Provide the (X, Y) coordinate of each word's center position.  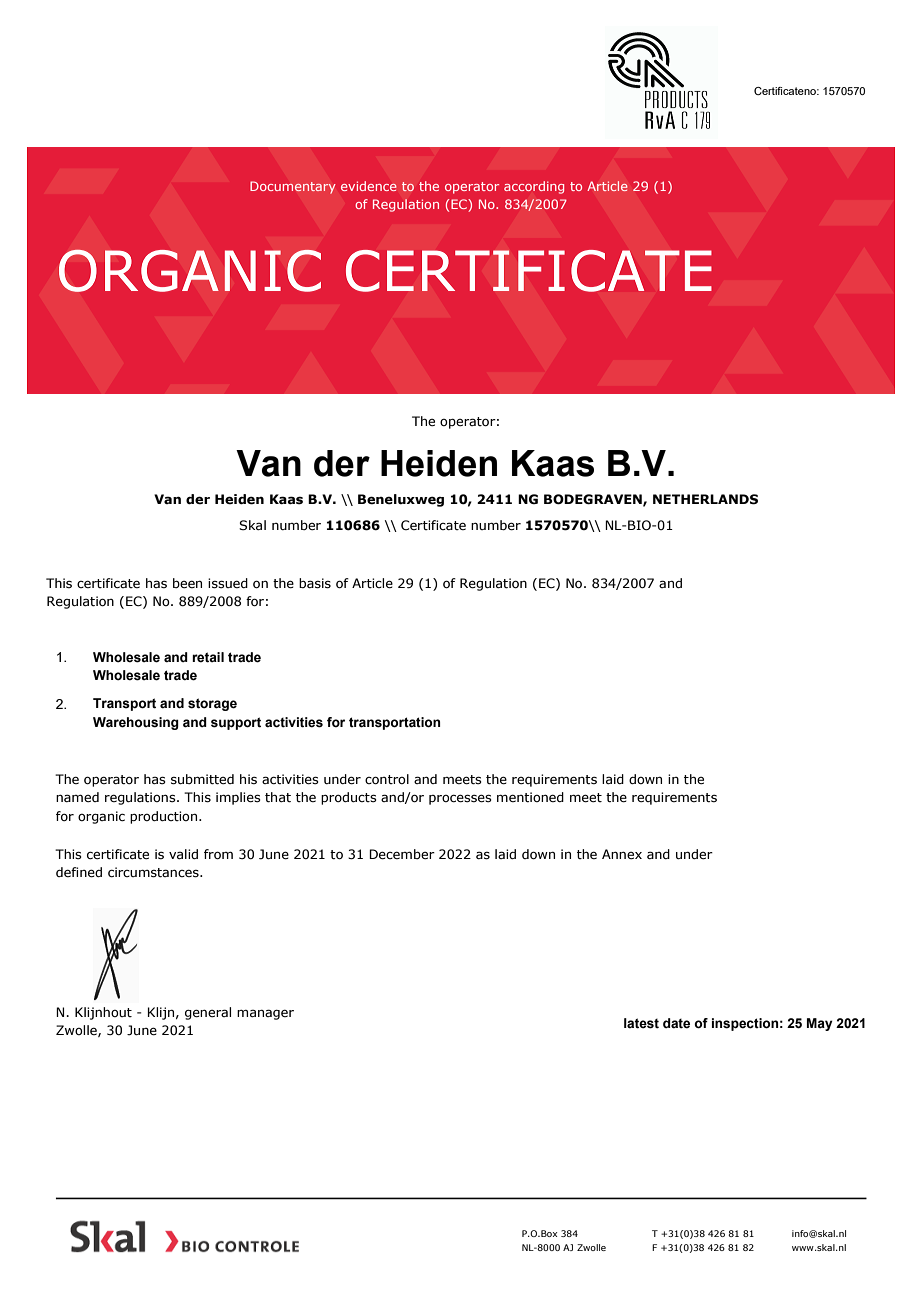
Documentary (293, 187)
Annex (622, 854)
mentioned (530, 797)
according (534, 187)
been (187, 583)
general (208, 1013)
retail (208, 657)
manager (265, 1014)
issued (228, 583)
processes (460, 799)
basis (315, 583)
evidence (369, 186)
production (165, 817)
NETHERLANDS (705, 499)
